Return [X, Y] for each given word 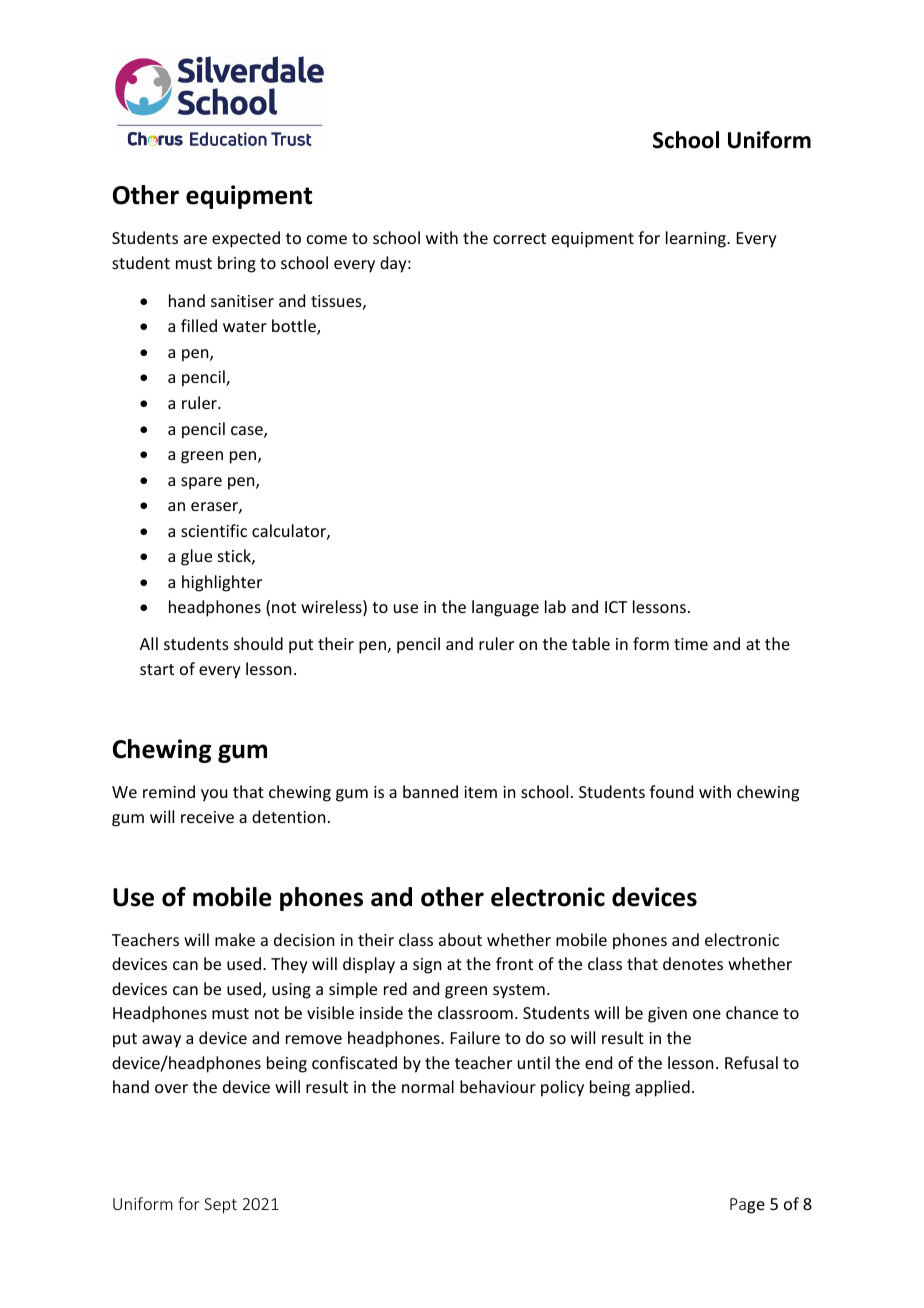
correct [519, 238]
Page [747, 1206]
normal [428, 1086]
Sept [220, 1206]
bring [237, 264]
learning [697, 239]
